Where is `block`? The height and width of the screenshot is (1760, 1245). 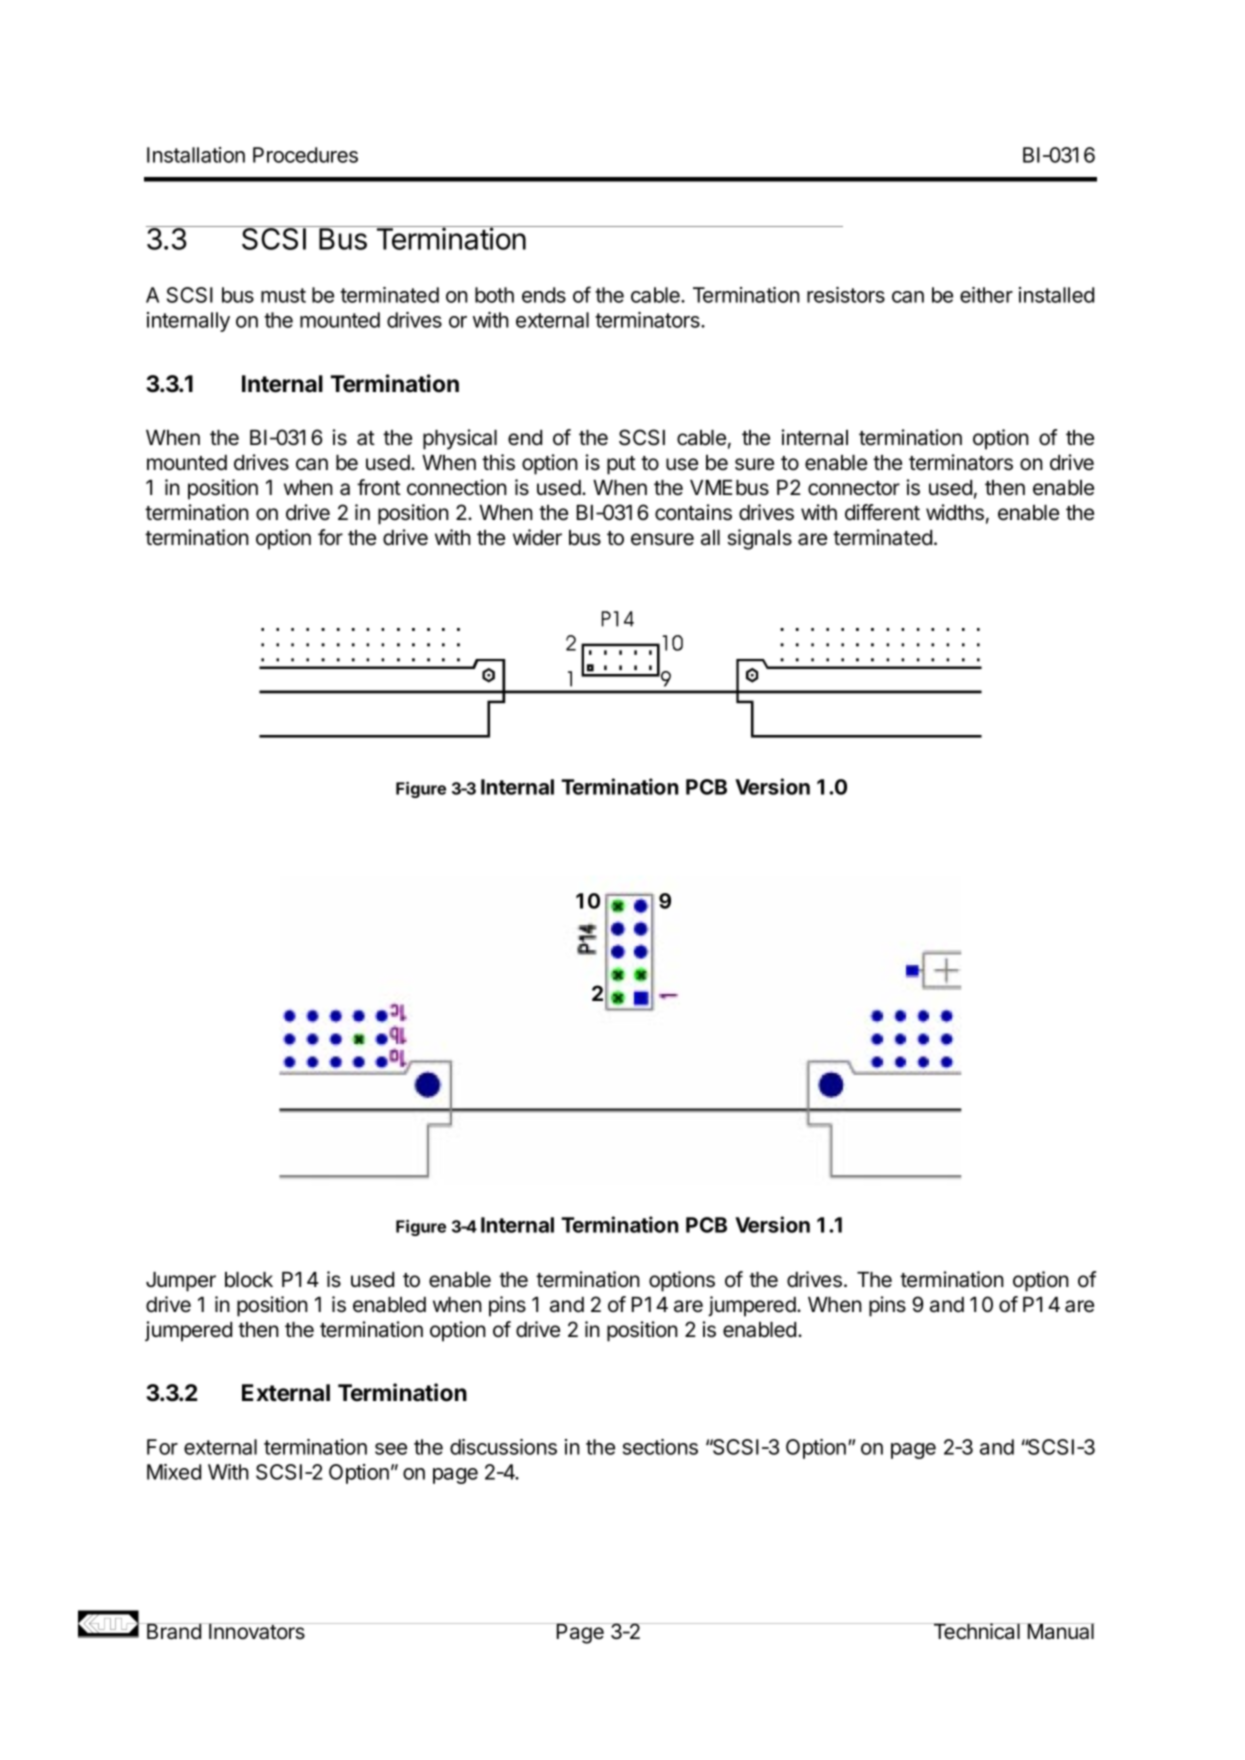
block is located at coordinates (249, 1280).
